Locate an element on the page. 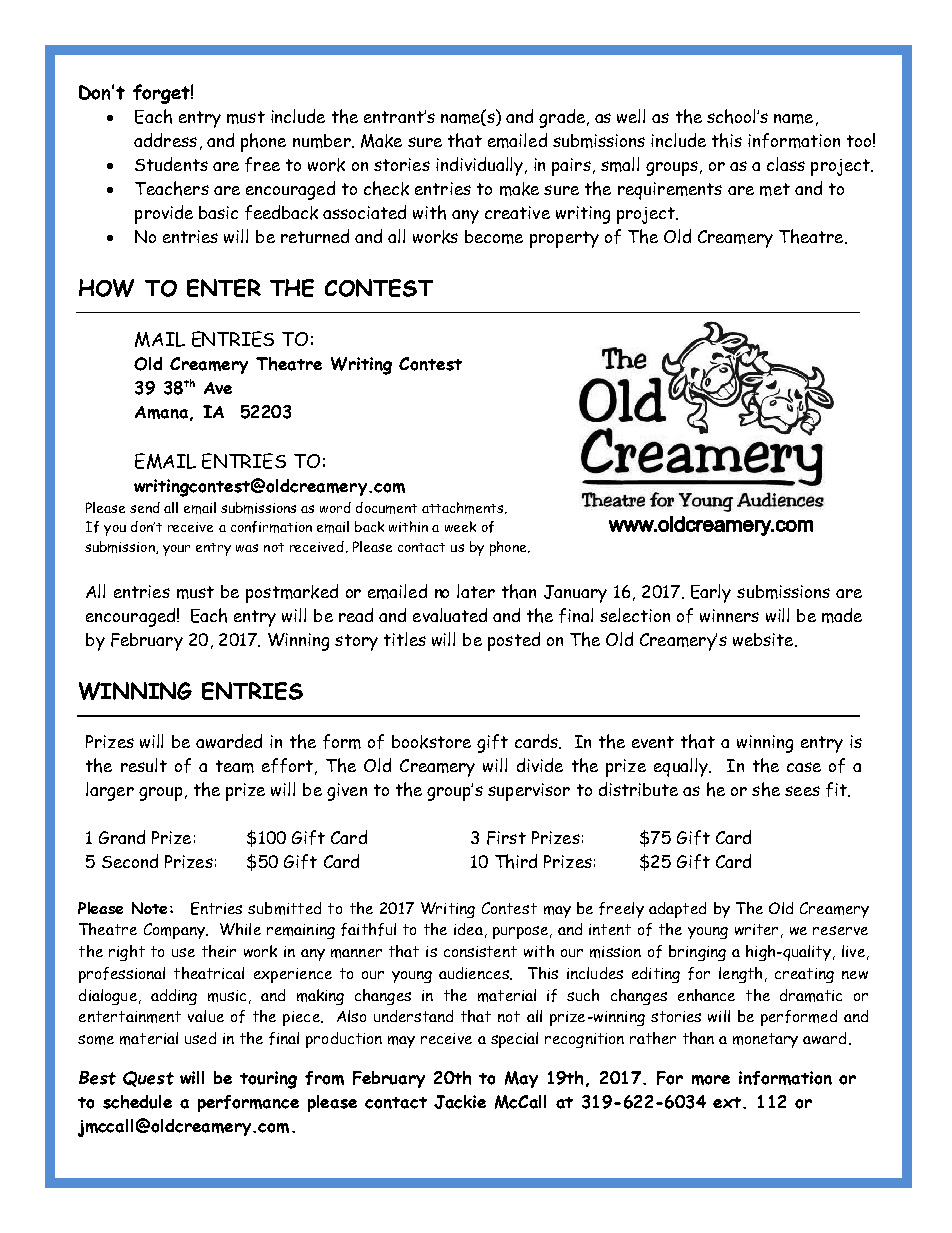 The width and height of the document is (952, 1233). Third is located at coordinates (516, 861).
